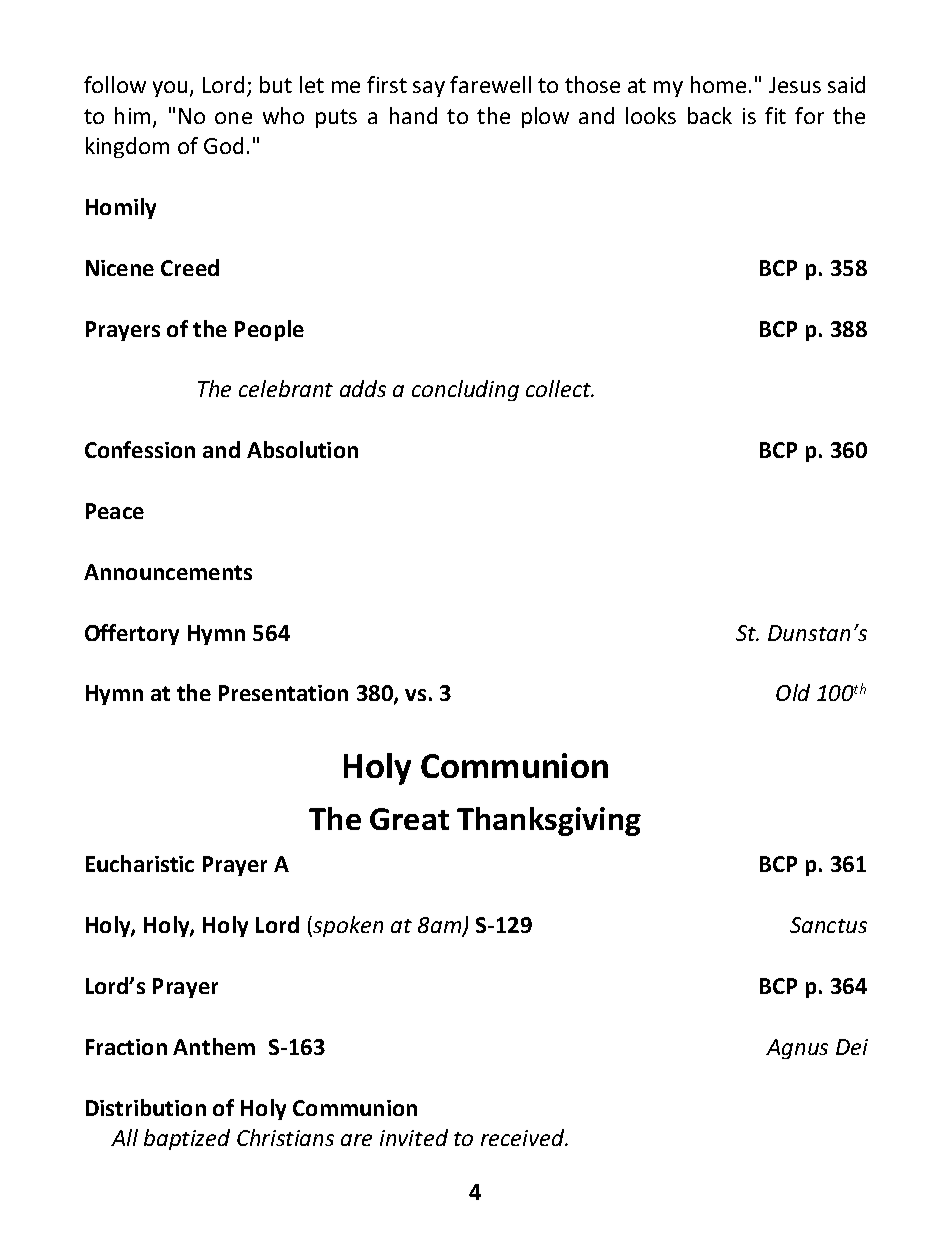  Describe the element at coordinates (549, 821) in the screenshot. I see `Thanksgiving` at that location.
